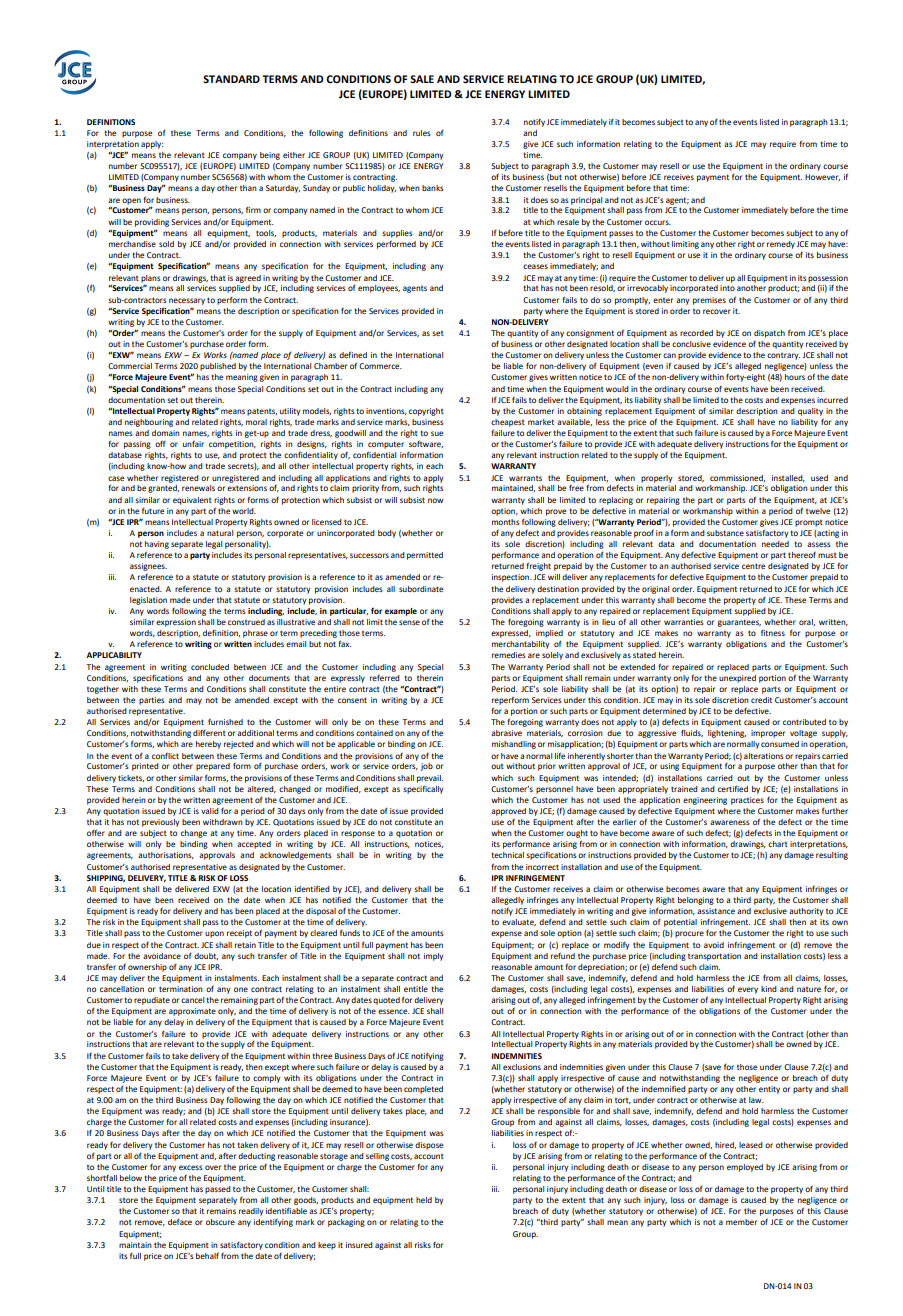 Image resolution: width=903 pixels, height=1316 pixels. I want to click on deface, so click(180, 1221).
